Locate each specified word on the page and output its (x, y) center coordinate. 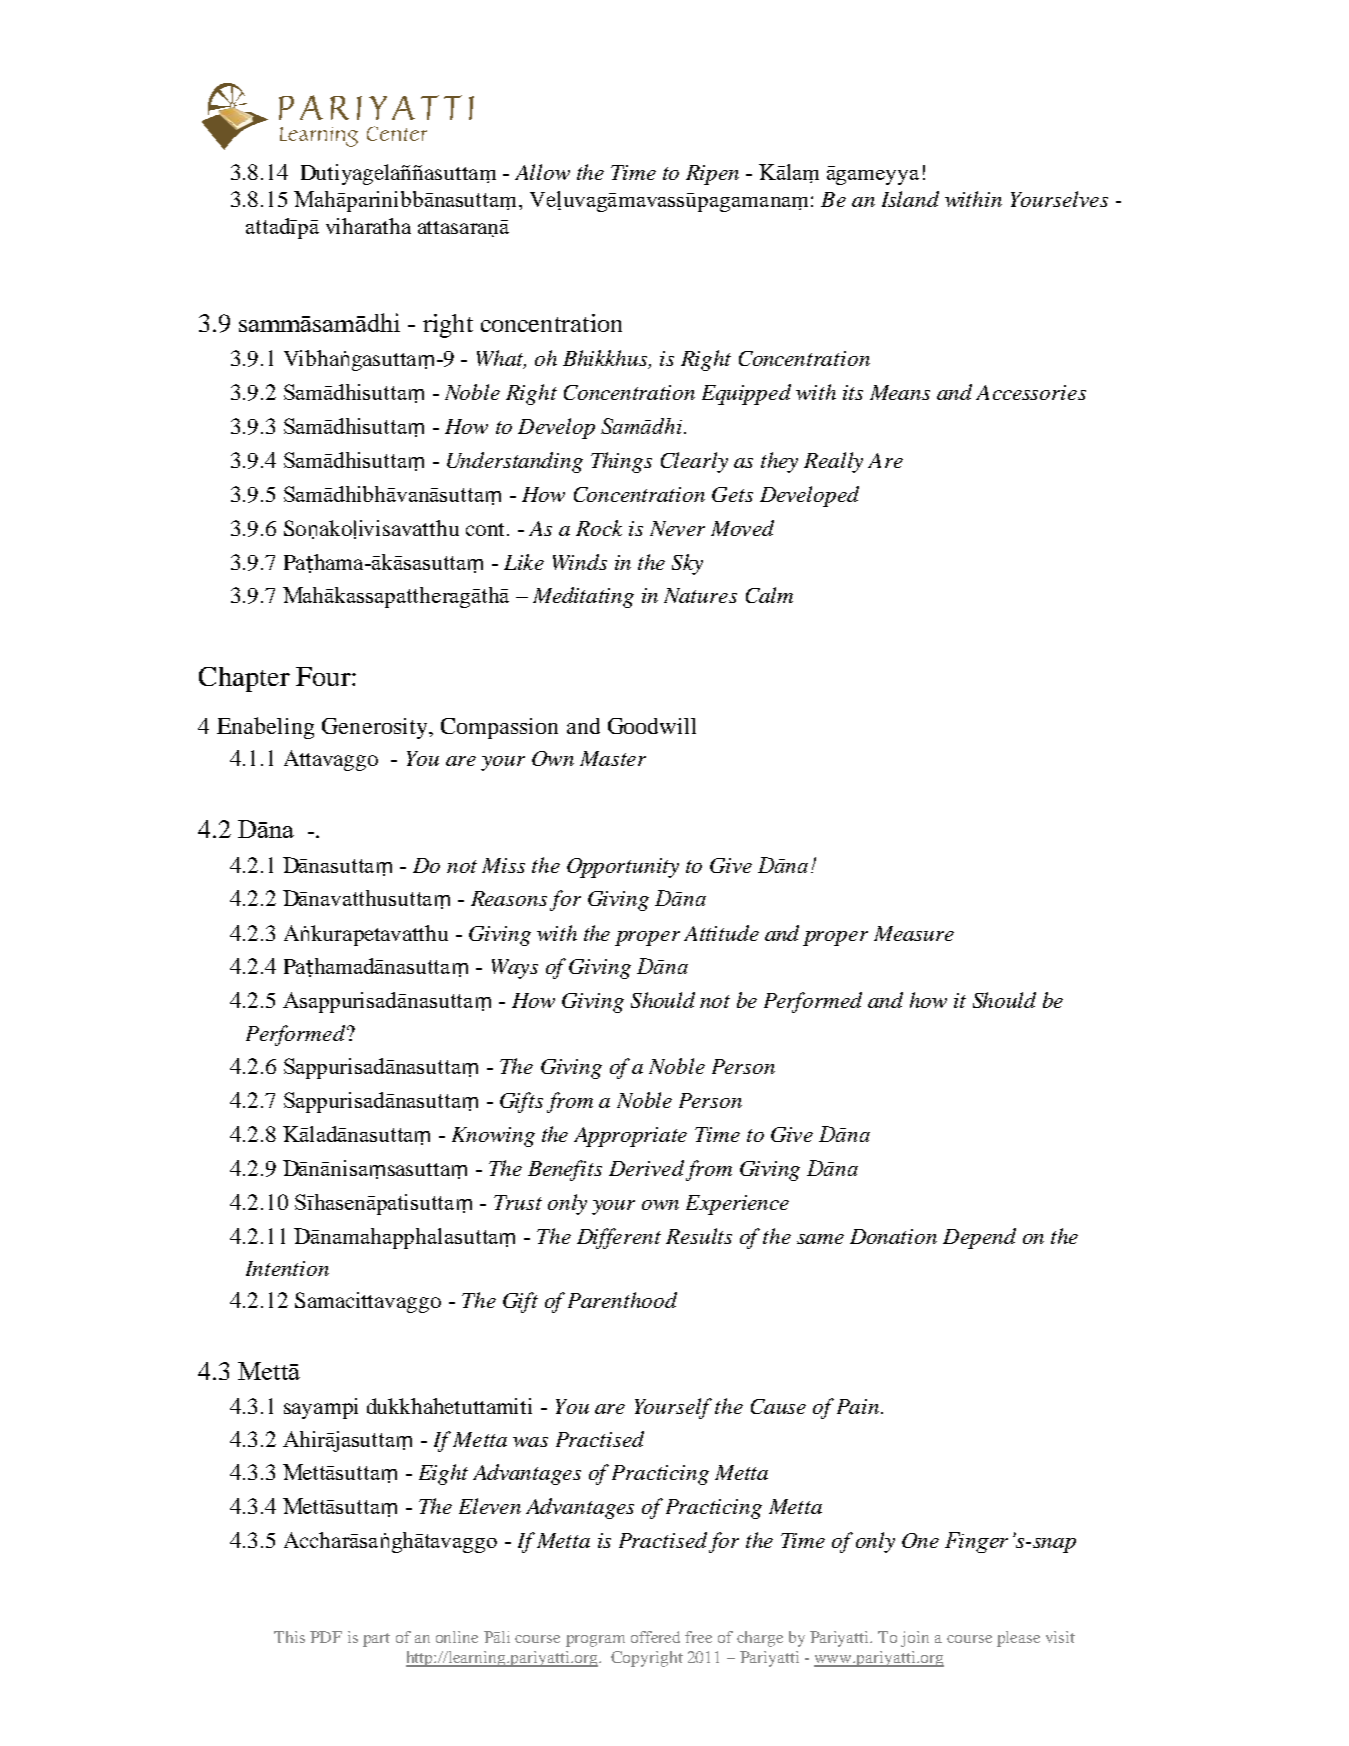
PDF (326, 1637)
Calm (769, 595)
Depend (979, 1238)
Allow (542, 172)
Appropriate (630, 1137)
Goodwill (652, 726)
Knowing (493, 1137)
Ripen (712, 175)
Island (910, 199)
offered (655, 1637)
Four (324, 676)
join (915, 1639)
